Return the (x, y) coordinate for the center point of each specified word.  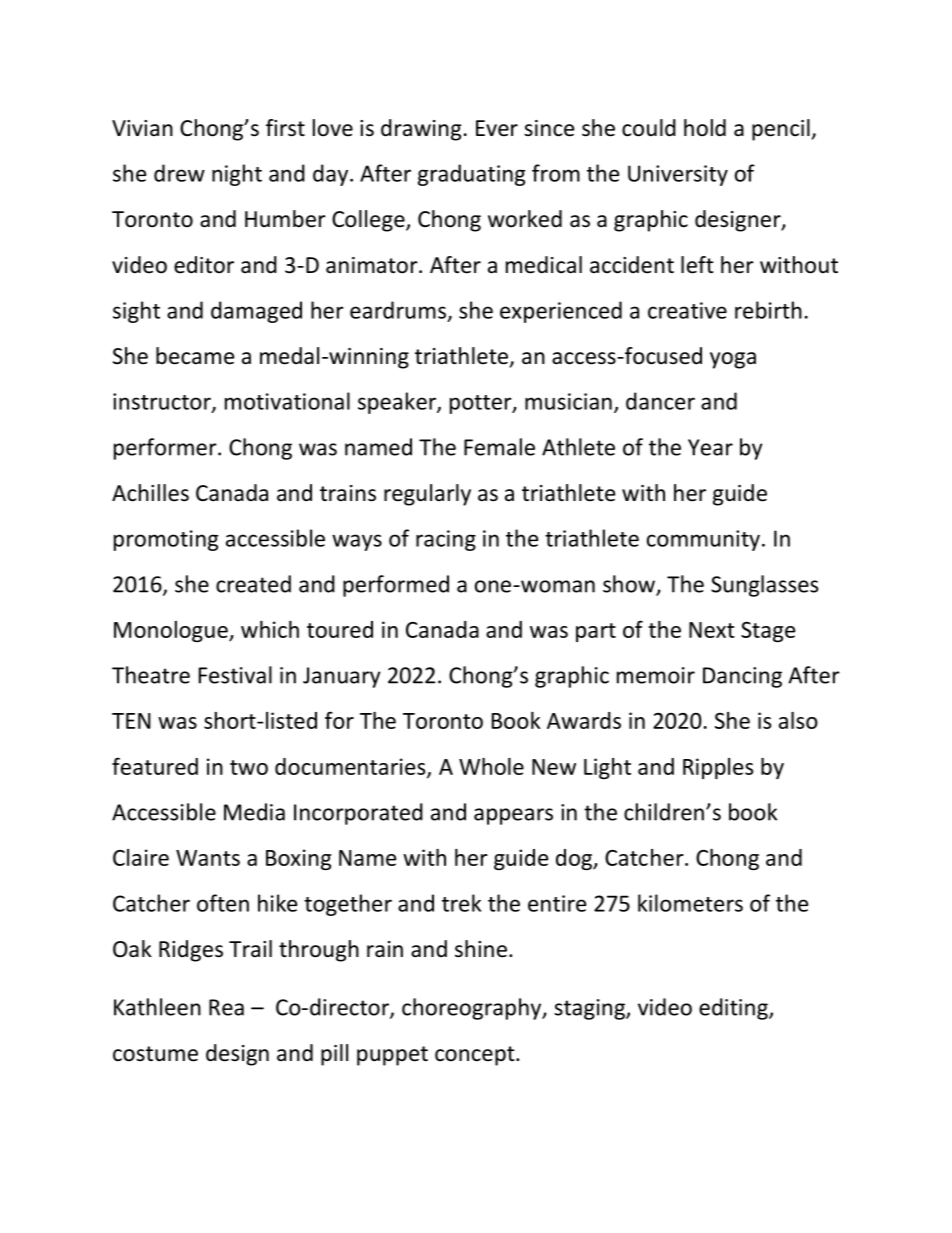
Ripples (718, 768)
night (237, 175)
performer (166, 449)
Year (710, 447)
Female (499, 447)
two (249, 767)
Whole (491, 766)
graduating (471, 175)
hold (705, 128)
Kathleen (157, 1007)
